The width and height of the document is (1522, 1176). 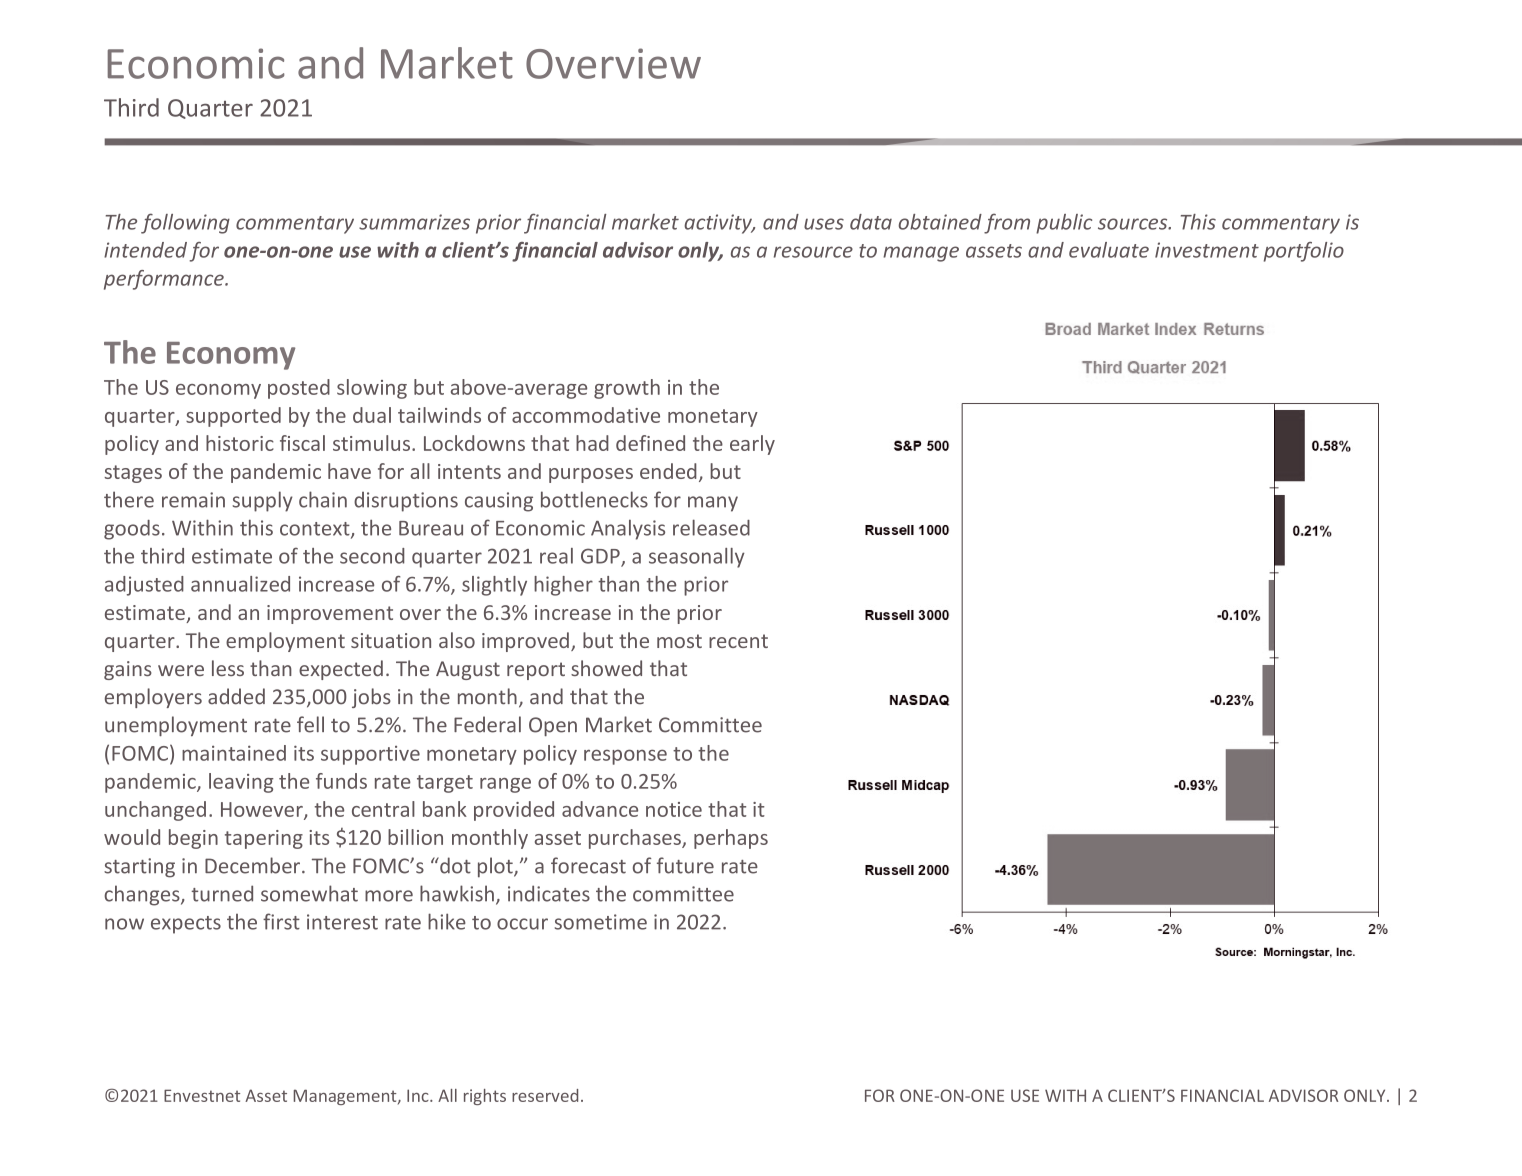 I want to click on reserved, so click(x=545, y=1095).
